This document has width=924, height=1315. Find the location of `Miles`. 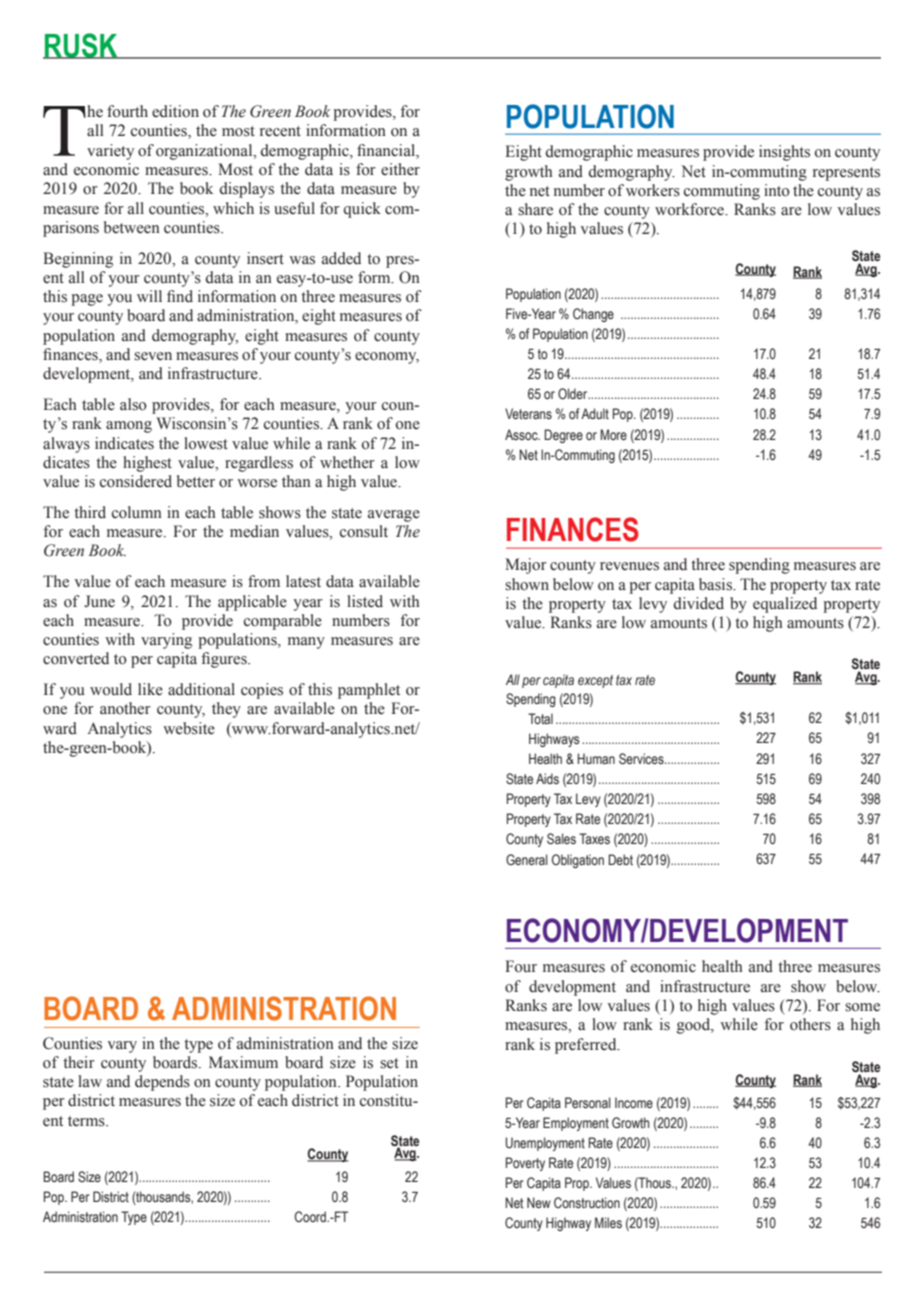

Miles is located at coordinates (608, 1222).
